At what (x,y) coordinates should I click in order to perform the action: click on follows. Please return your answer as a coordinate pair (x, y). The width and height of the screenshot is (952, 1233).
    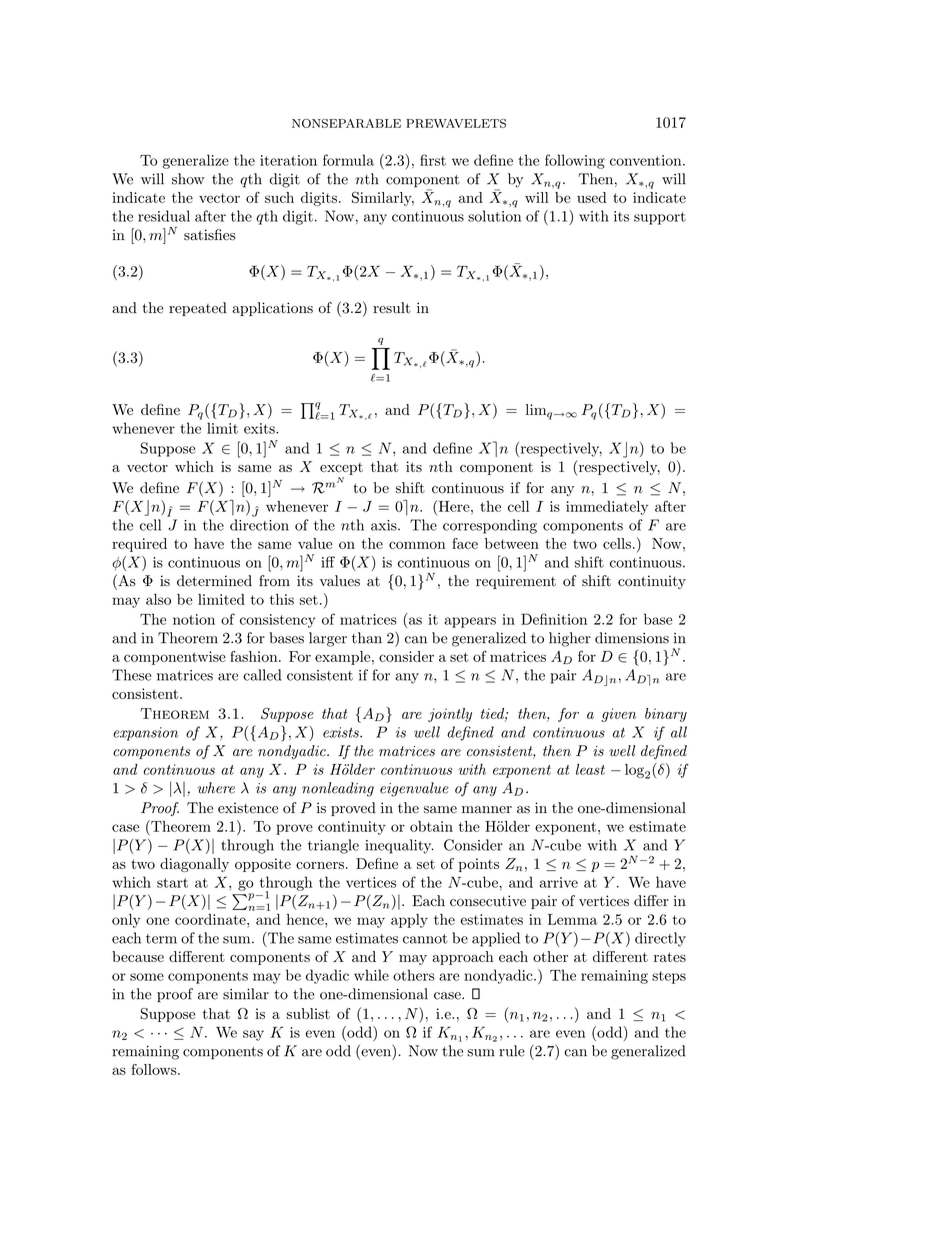
    Looking at the image, I should click on (155, 1069).
